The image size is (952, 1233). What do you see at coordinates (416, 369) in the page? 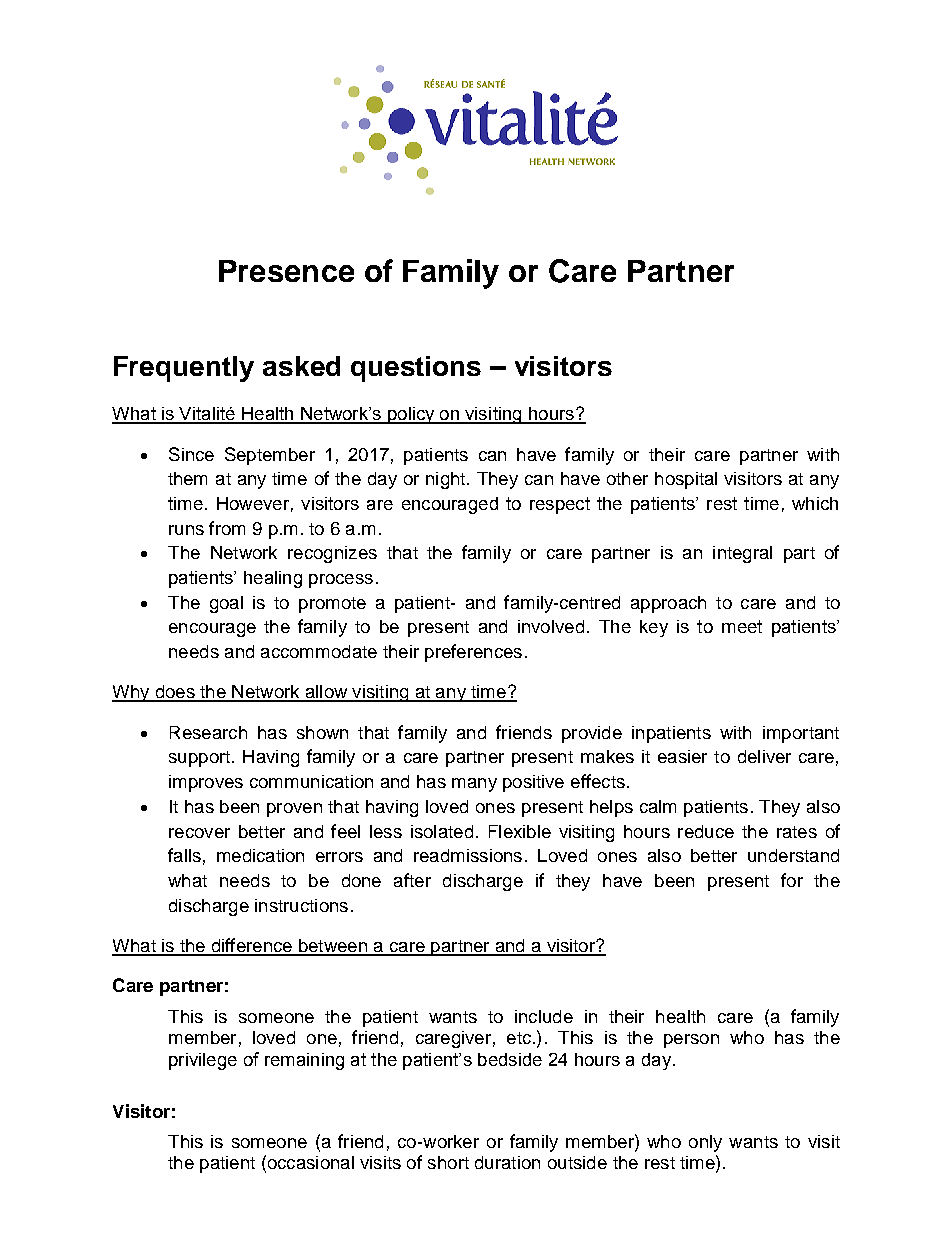
I see `questions` at bounding box center [416, 369].
